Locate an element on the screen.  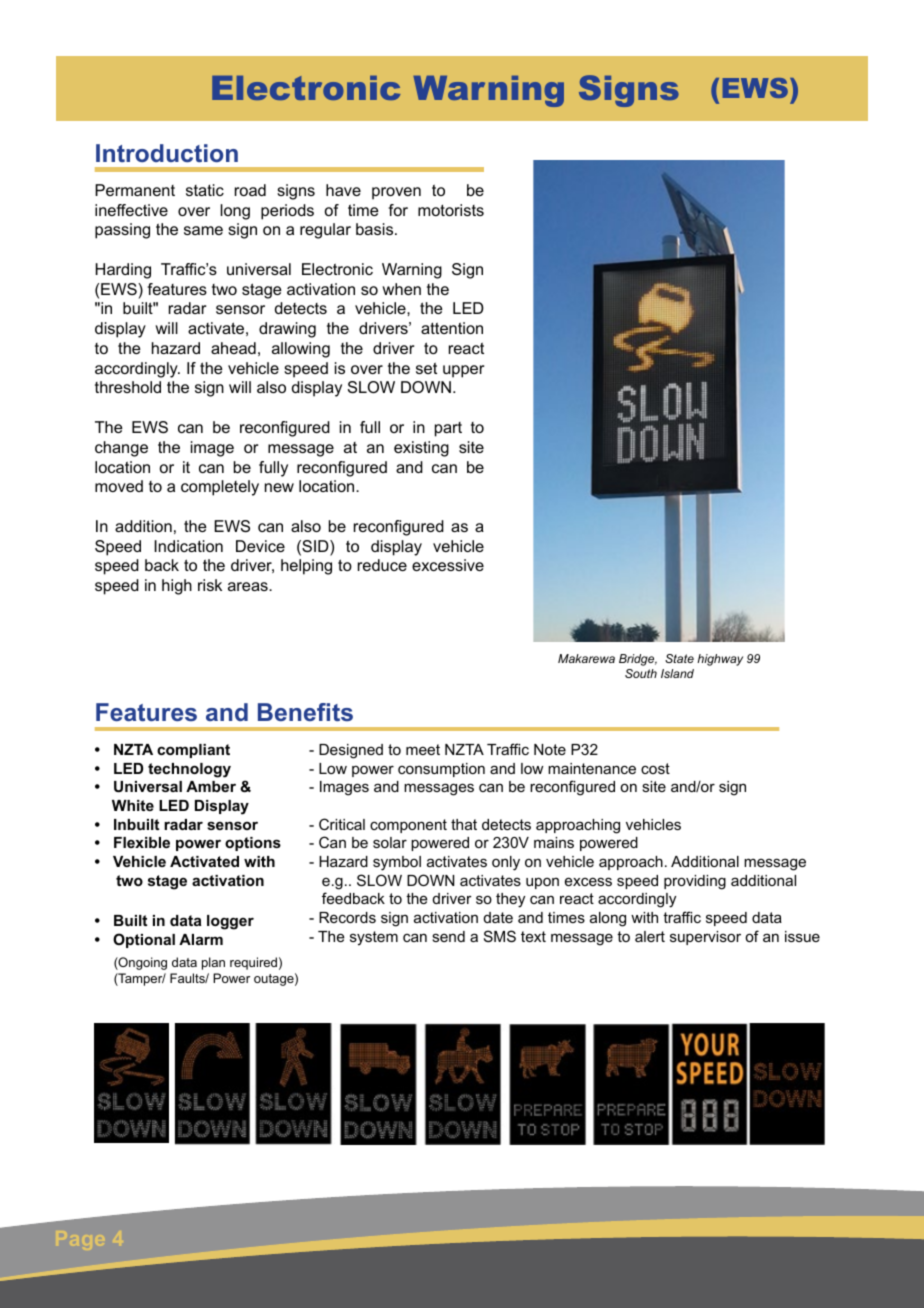
Island is located at coordinates (677, 673).
